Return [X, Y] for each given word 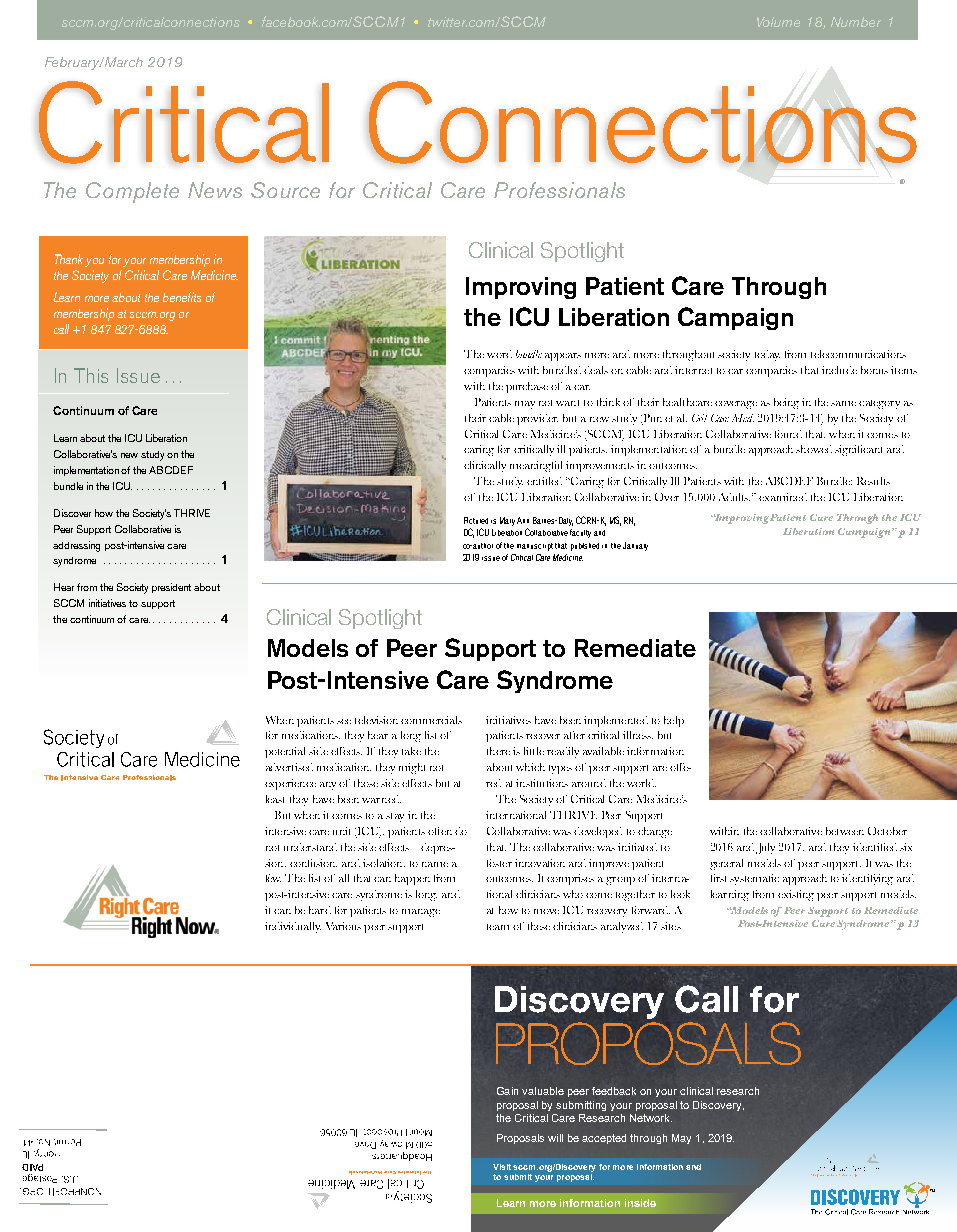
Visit [502, 1167]
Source [285, 190]
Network [651, 1118]
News [215, 190]
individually [293, 927]
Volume [778, 22]
